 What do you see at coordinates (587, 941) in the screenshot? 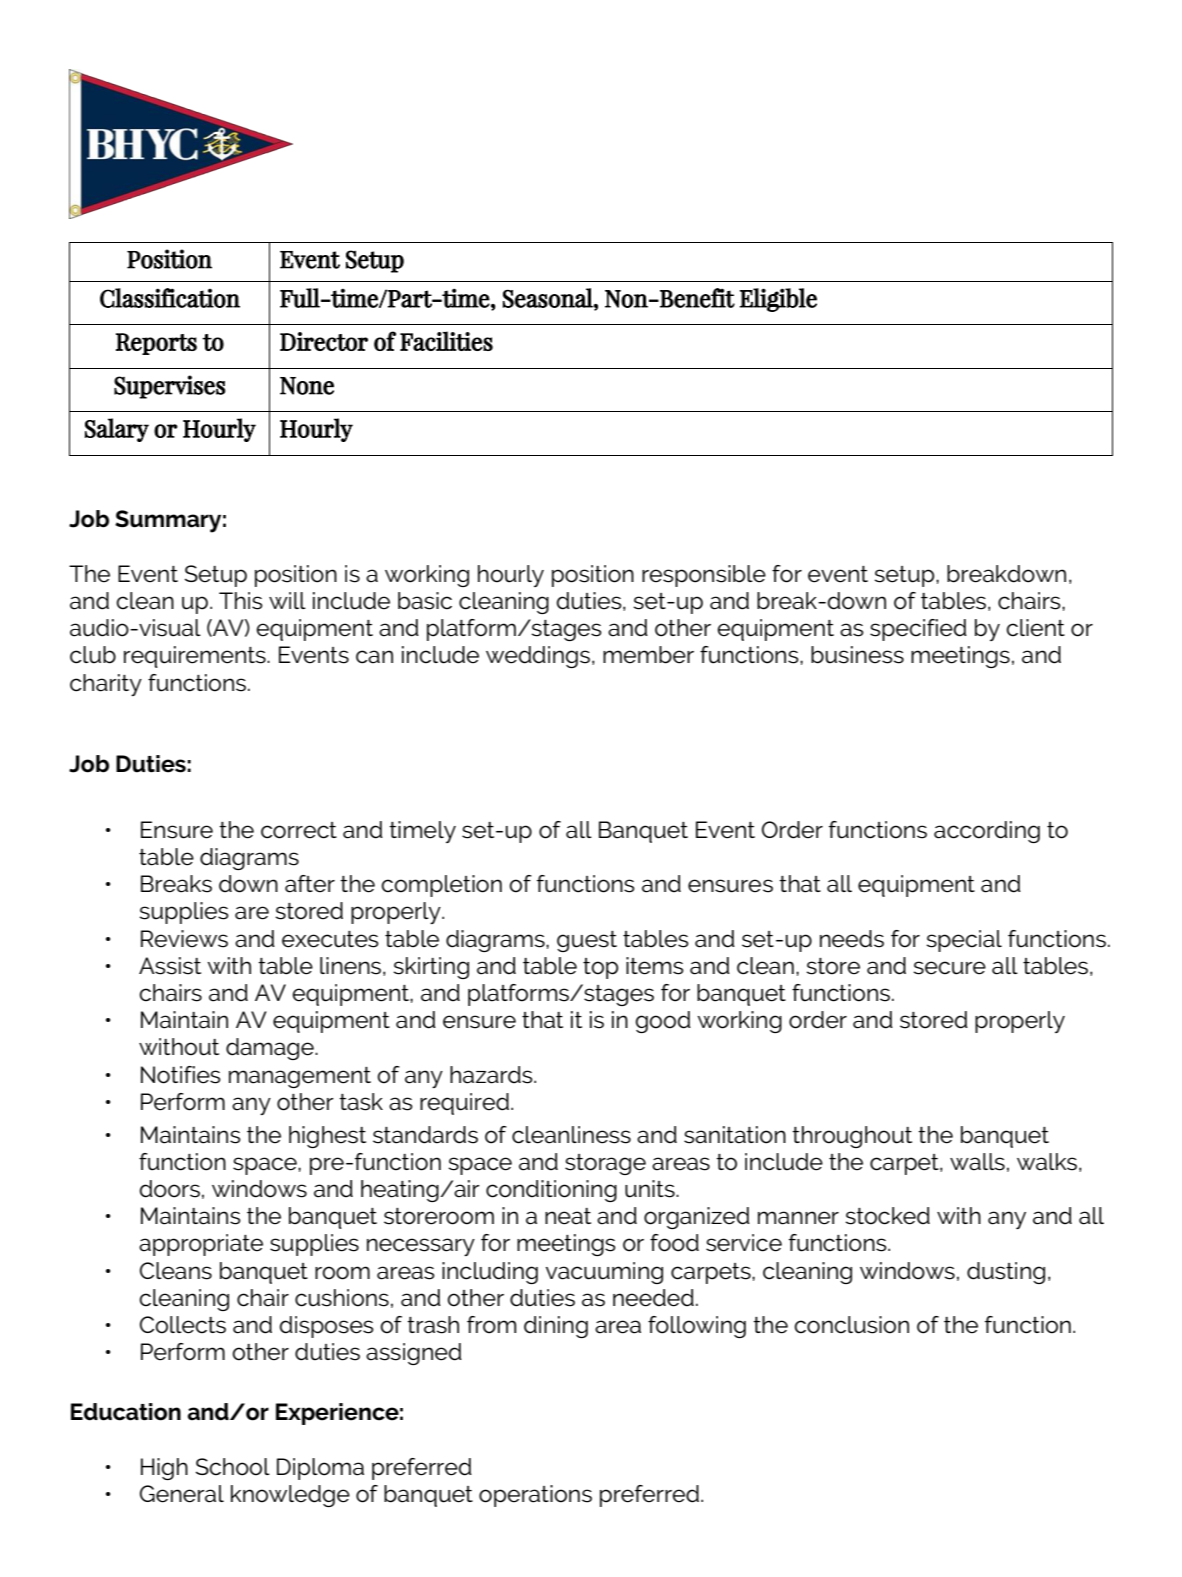
I see `guest` at bounding box center [587, 941].
